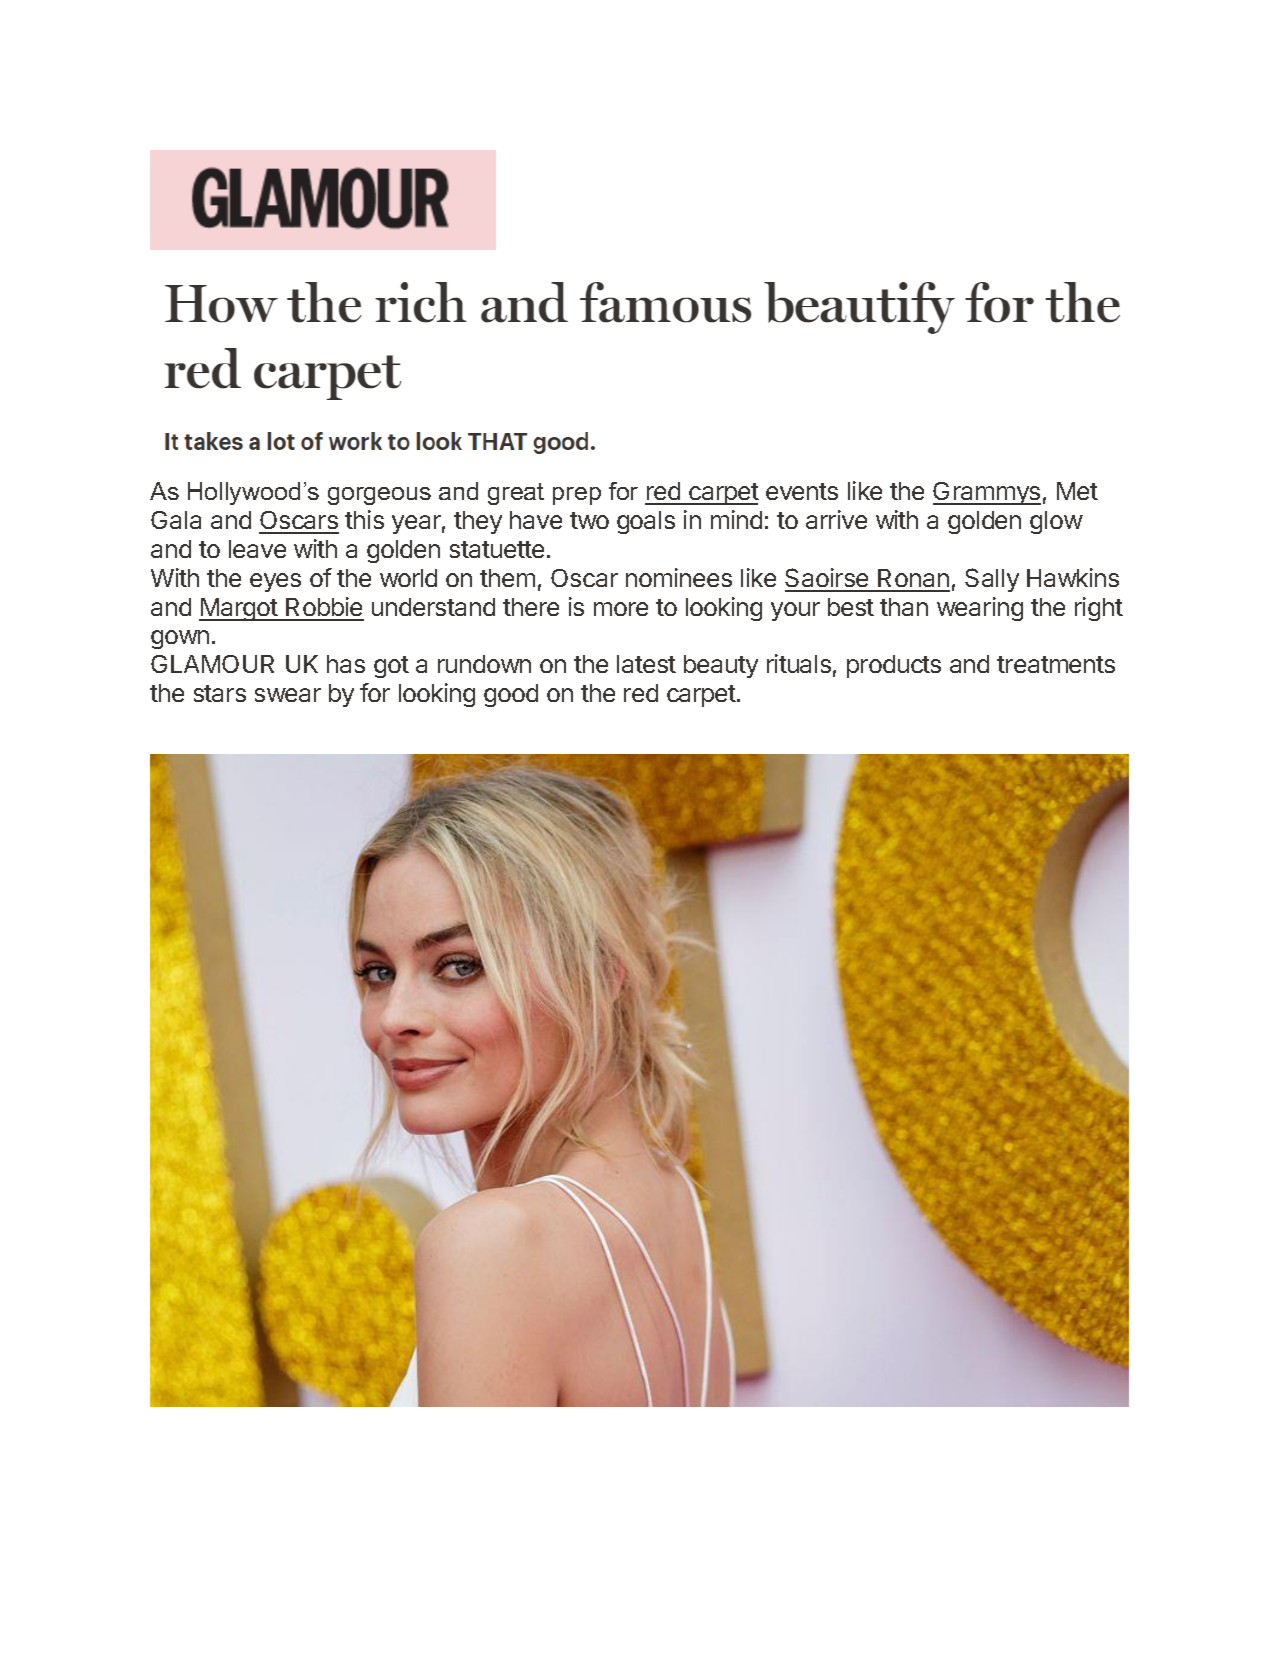 Image resolution: width=1279 pixels, height=1655 pixels. What do you see at coordinates (497, 549) in the image?
I see `statuette` at bounding box center [497, 549].
